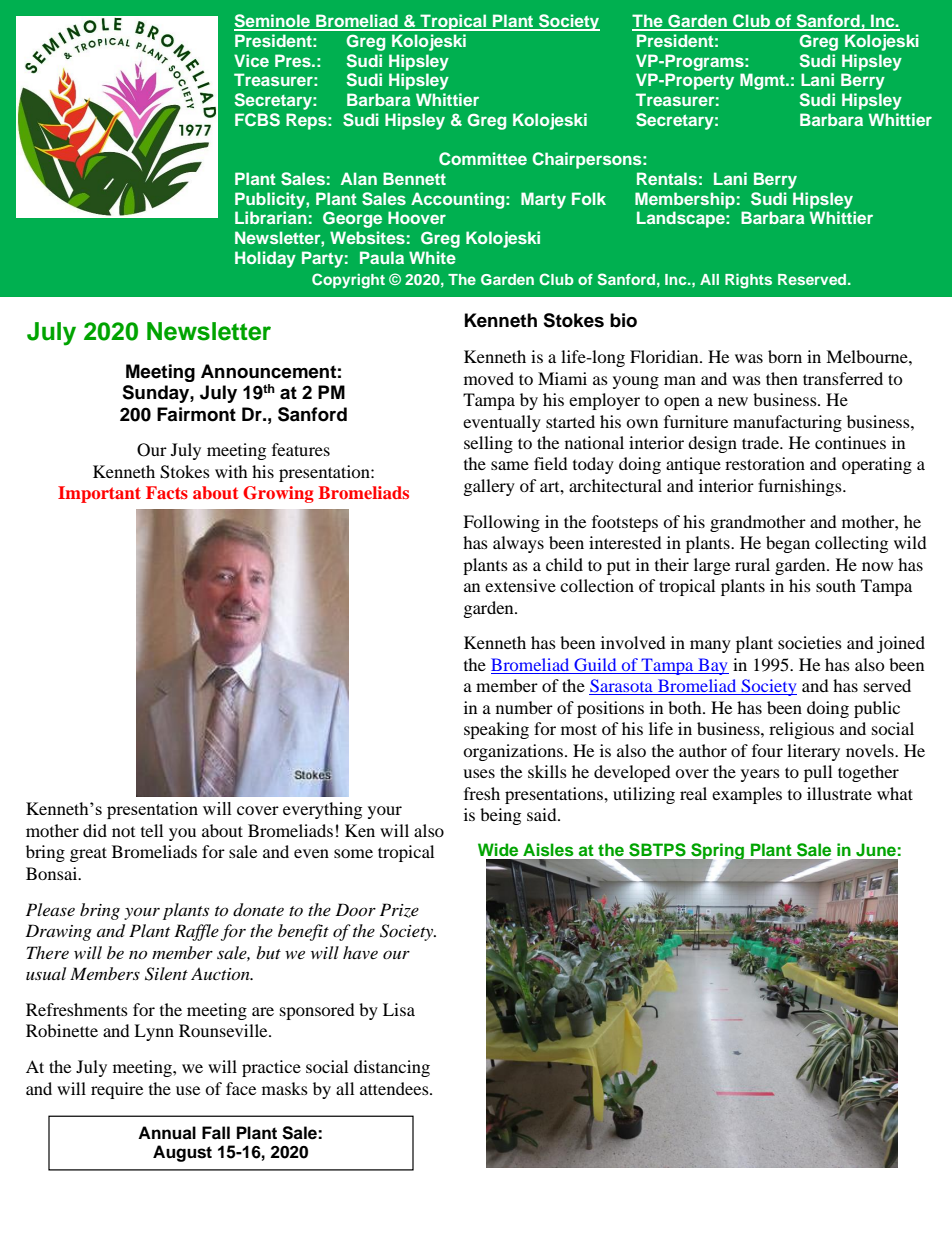 The width and height of the screenshot is (952, 1233). What do you see at coordinates (265, 259) in the screenshot?
I see `Holiday` at bounding box center [265, 259].
